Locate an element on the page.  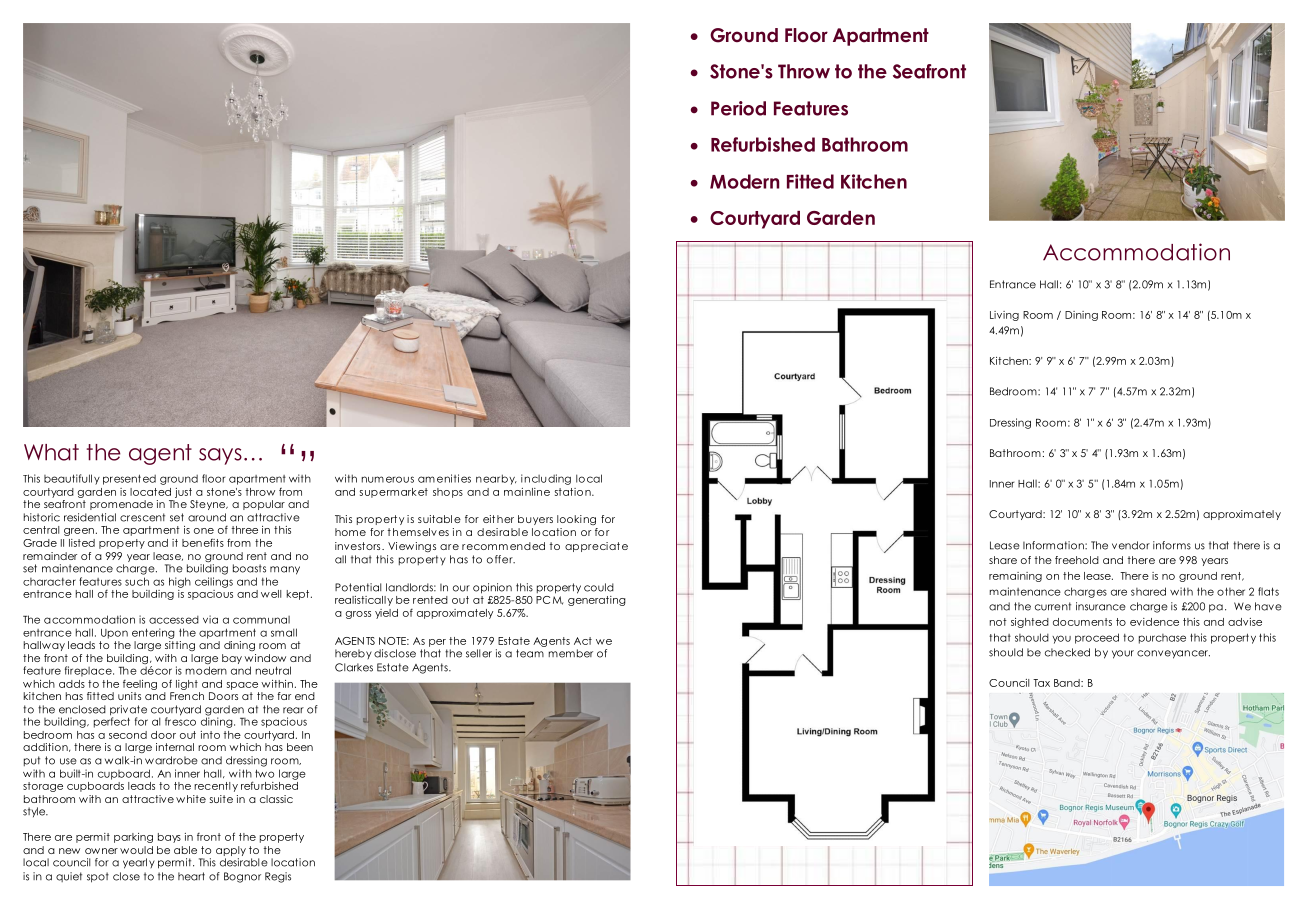
buyers is located at coordinates (535, 520).
